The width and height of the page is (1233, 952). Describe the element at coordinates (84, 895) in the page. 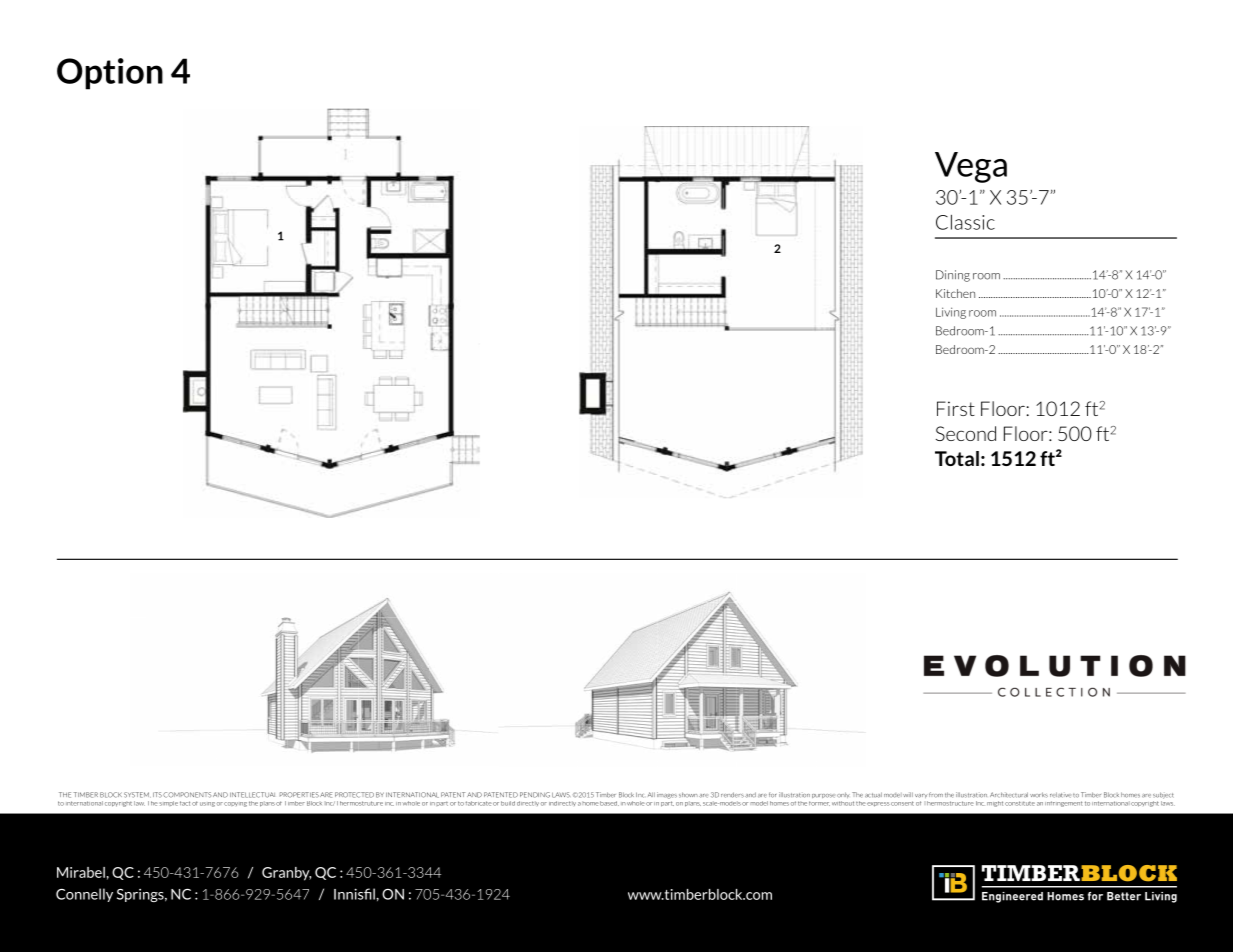

I see `Connelly` at that location.
